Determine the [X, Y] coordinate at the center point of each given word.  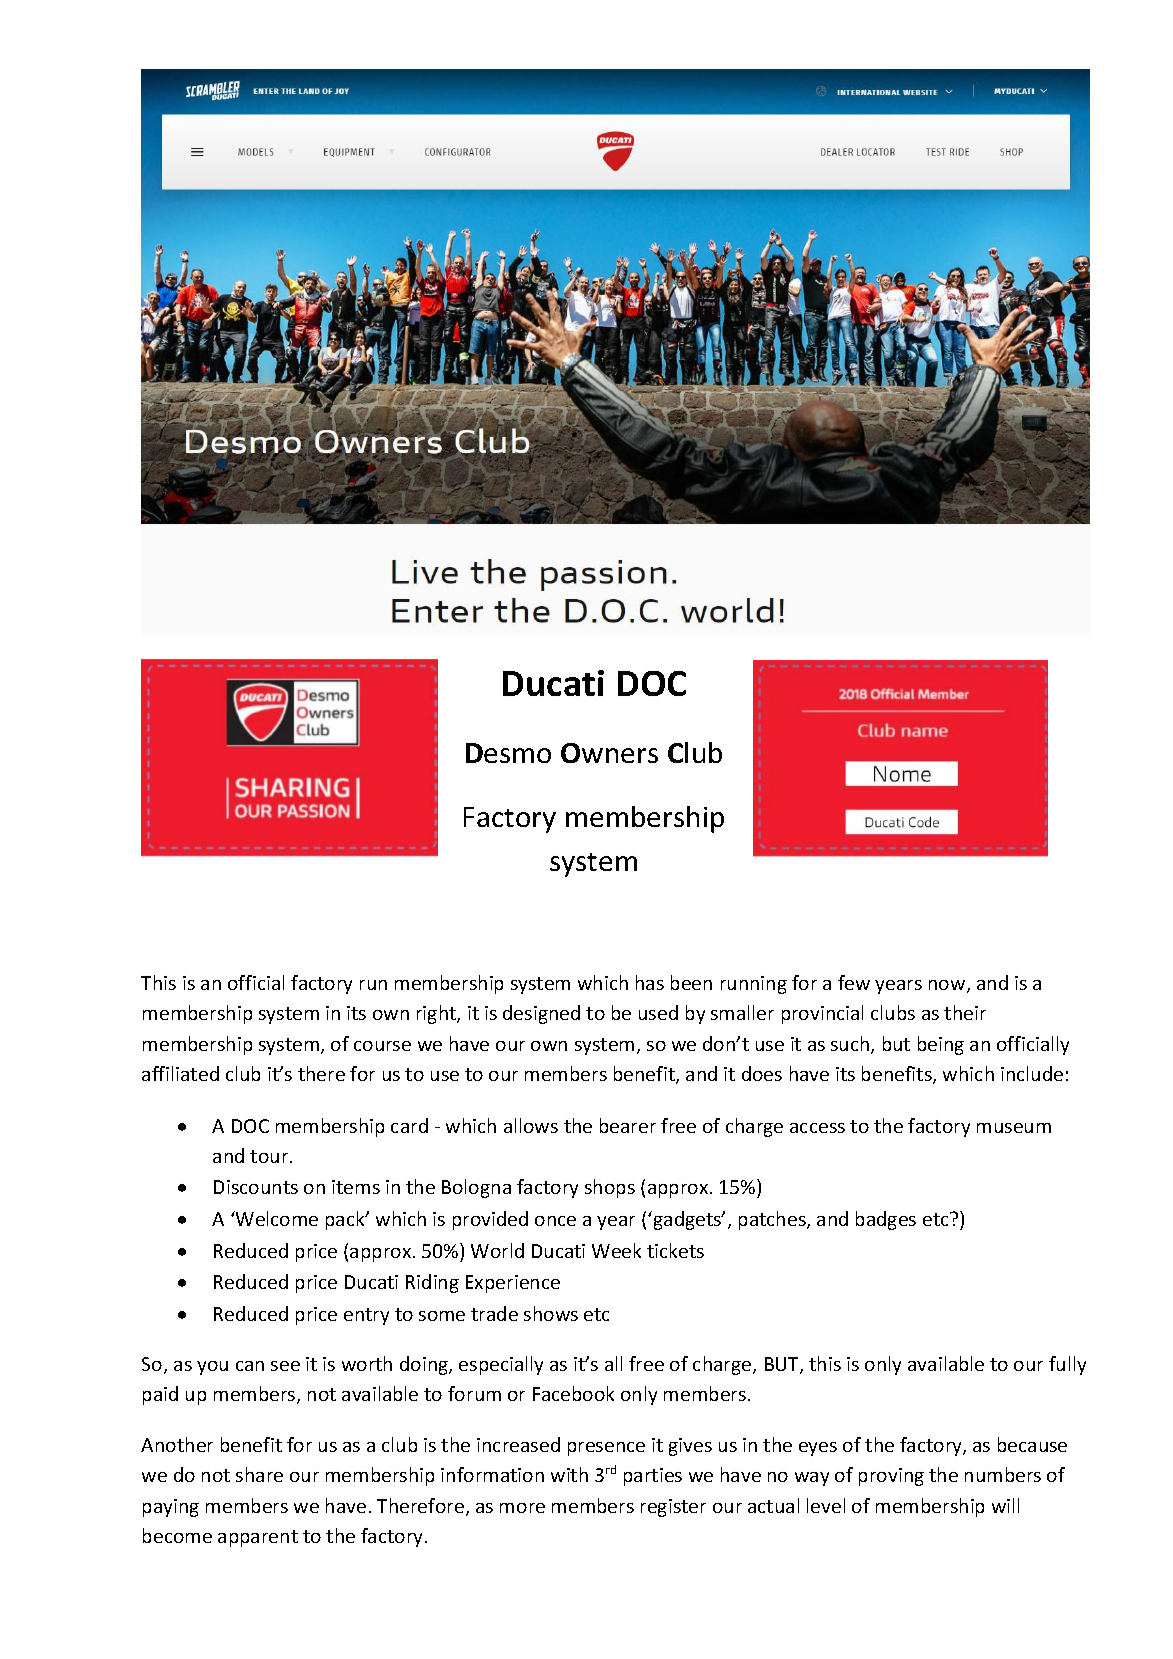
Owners [609, 753]
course [382, 1046]
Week [616, 1250]
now [948, 986]
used [658, 1012]
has [650, 982]
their [965, 1012]
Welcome [276, 1218]
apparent [258, 1538]
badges [886, 1220]
